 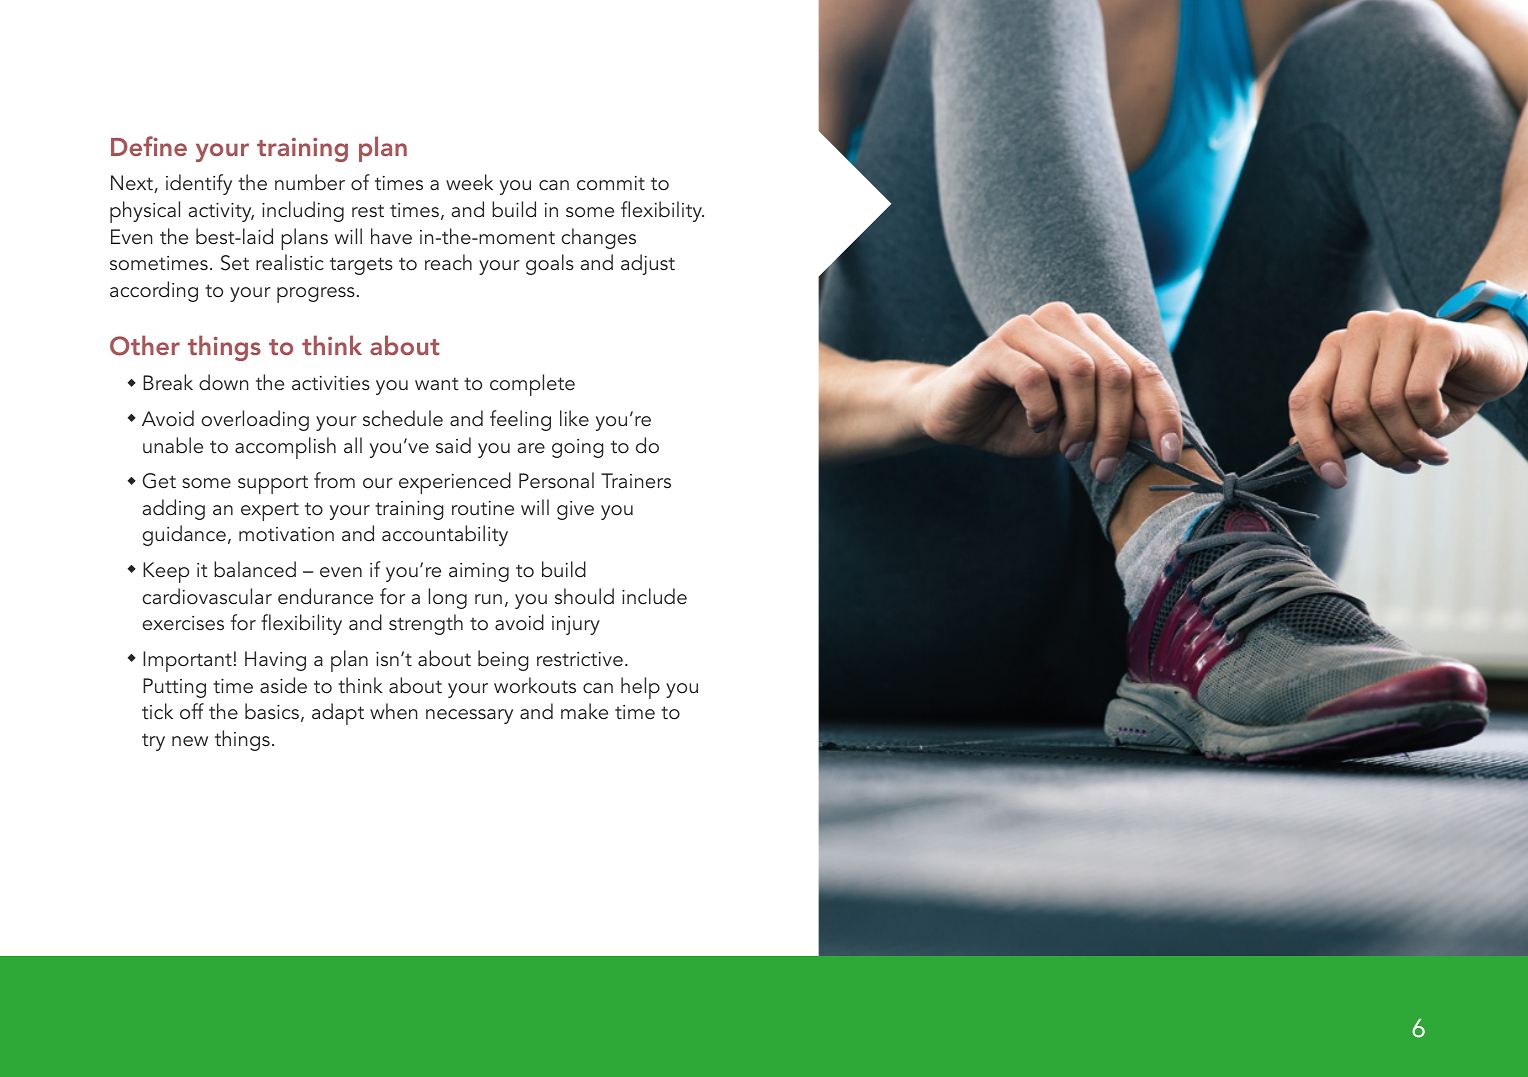 I want to click on off, so click(x=192, y=711).
